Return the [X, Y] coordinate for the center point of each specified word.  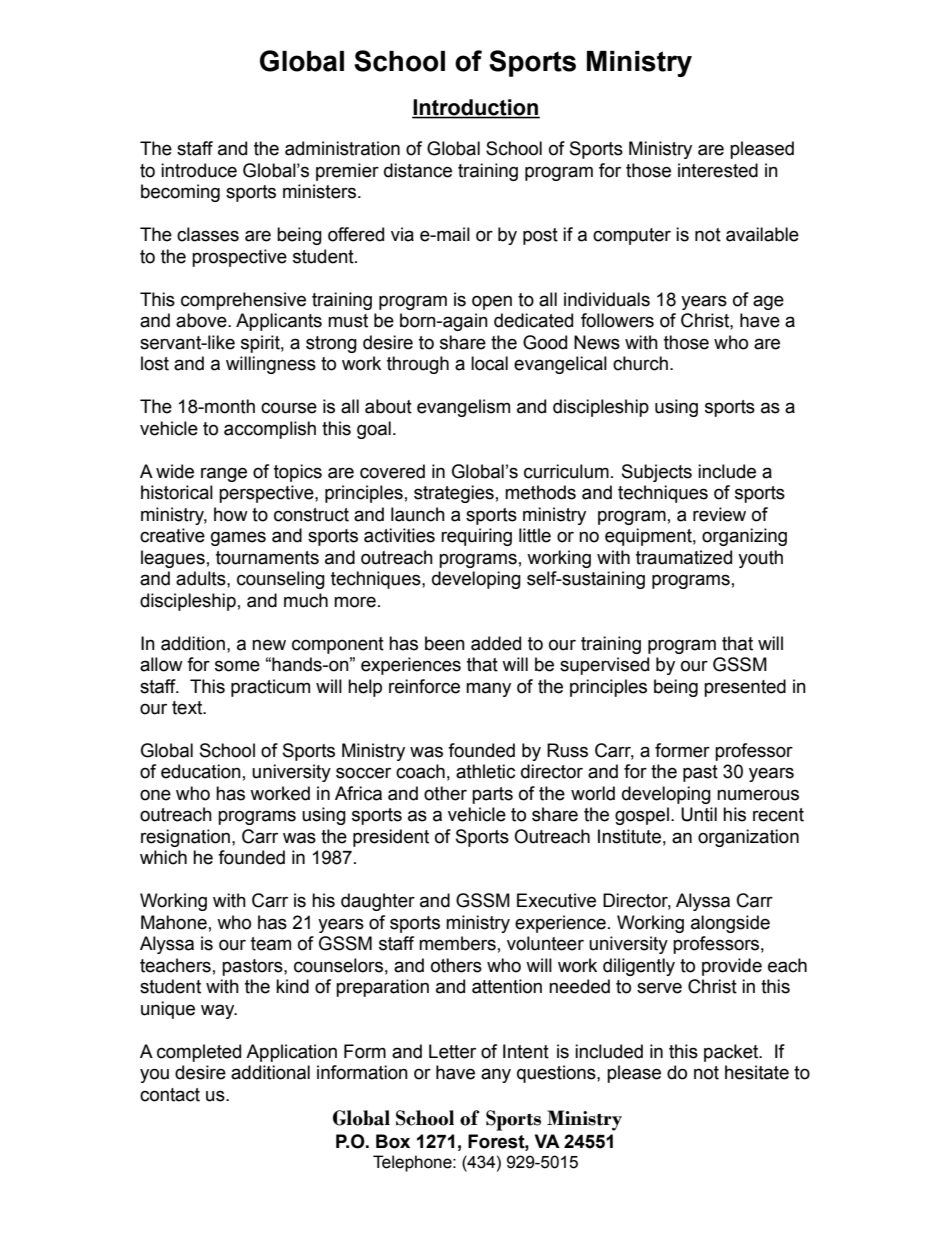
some [237, 666]
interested [718, 170]
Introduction [476, 108]
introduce [199, 170]
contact [170, 1095]
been [445, 643]
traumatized [684, 557]
